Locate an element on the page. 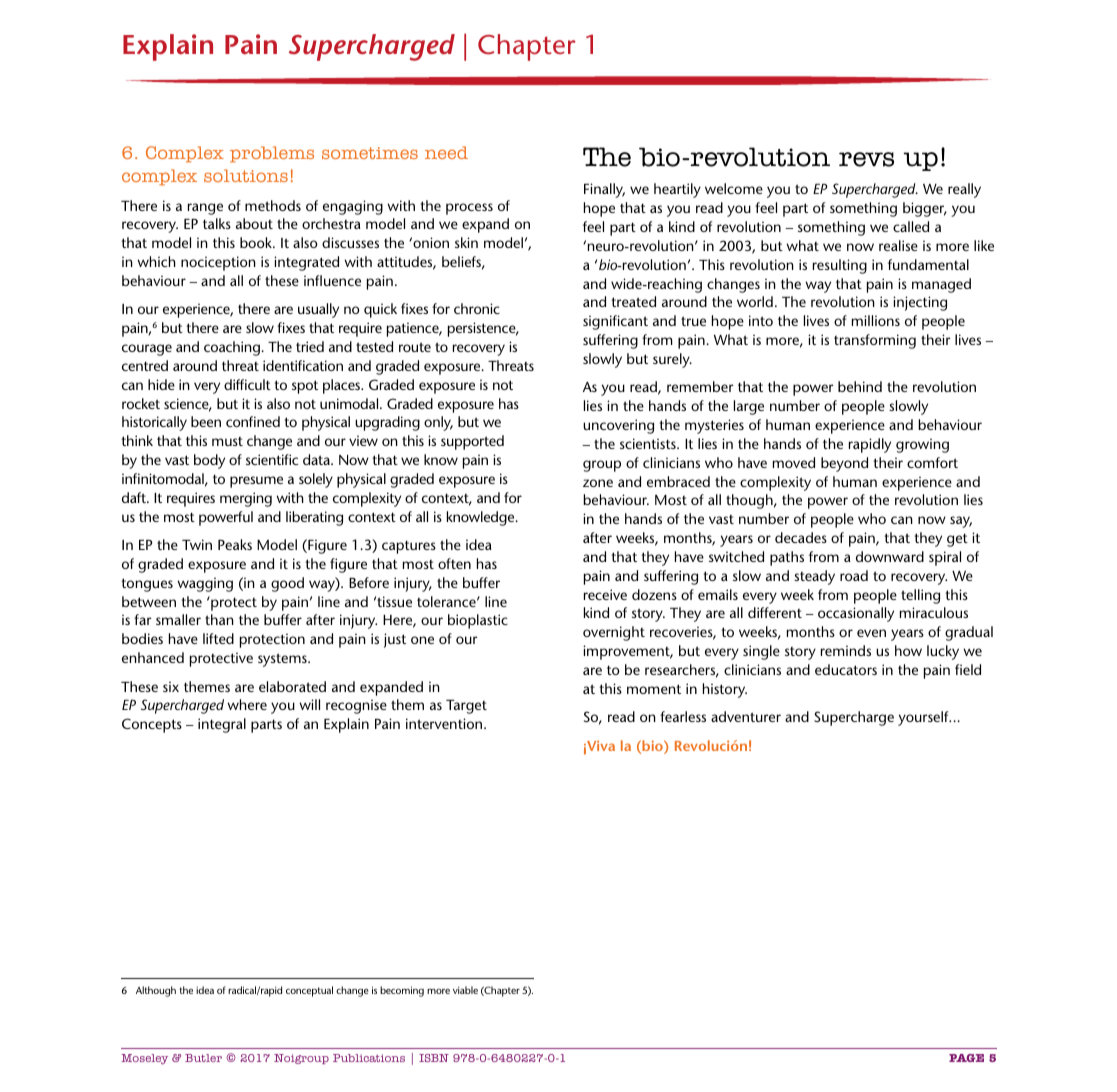  than is located at coordinates (219, 619).
